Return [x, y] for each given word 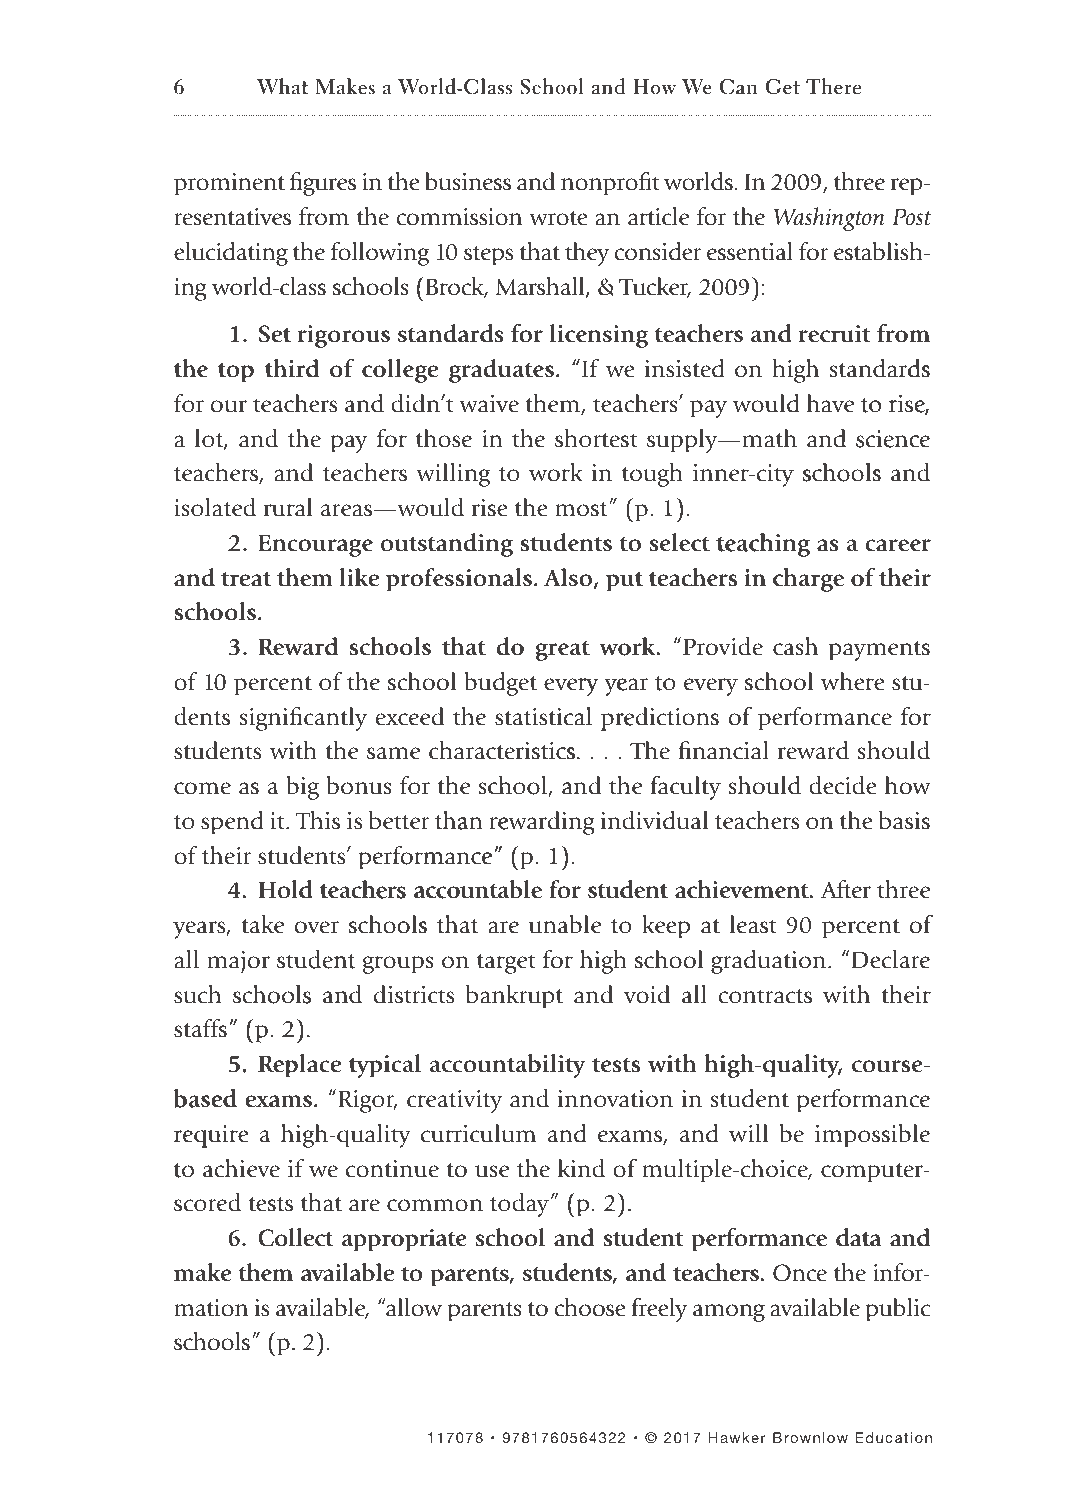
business [468, 181]
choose [590, 1307]
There [833, 86]
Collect [295, 1237]
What [282, 86]
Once [800, 1273]
